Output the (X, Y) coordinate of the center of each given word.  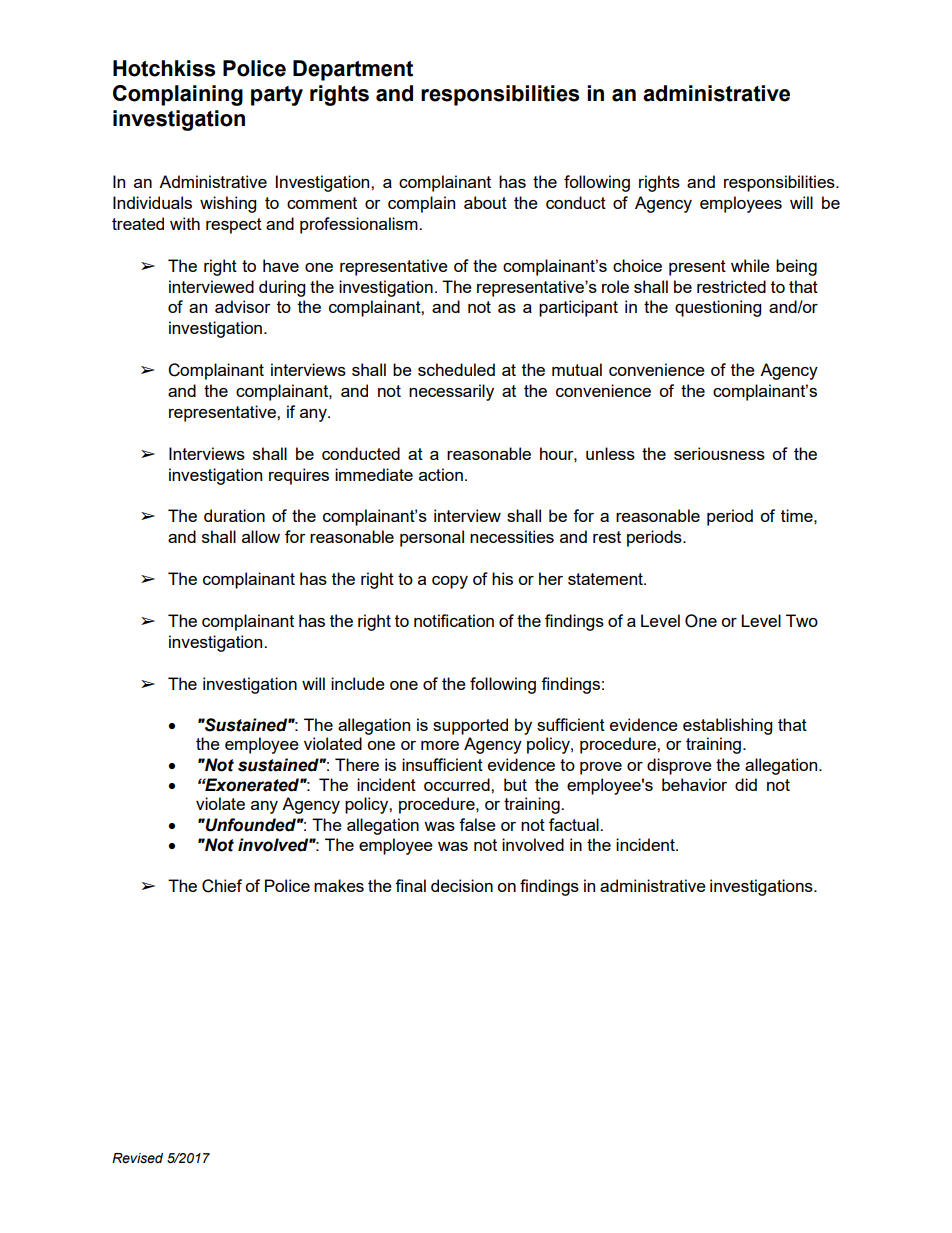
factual (575, 824)
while (750, 265)
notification (454, 620)
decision (462, 885)
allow (261, 536)
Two (802, 620)
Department (353, 70)
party (277, 96)
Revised (137, 1158)
